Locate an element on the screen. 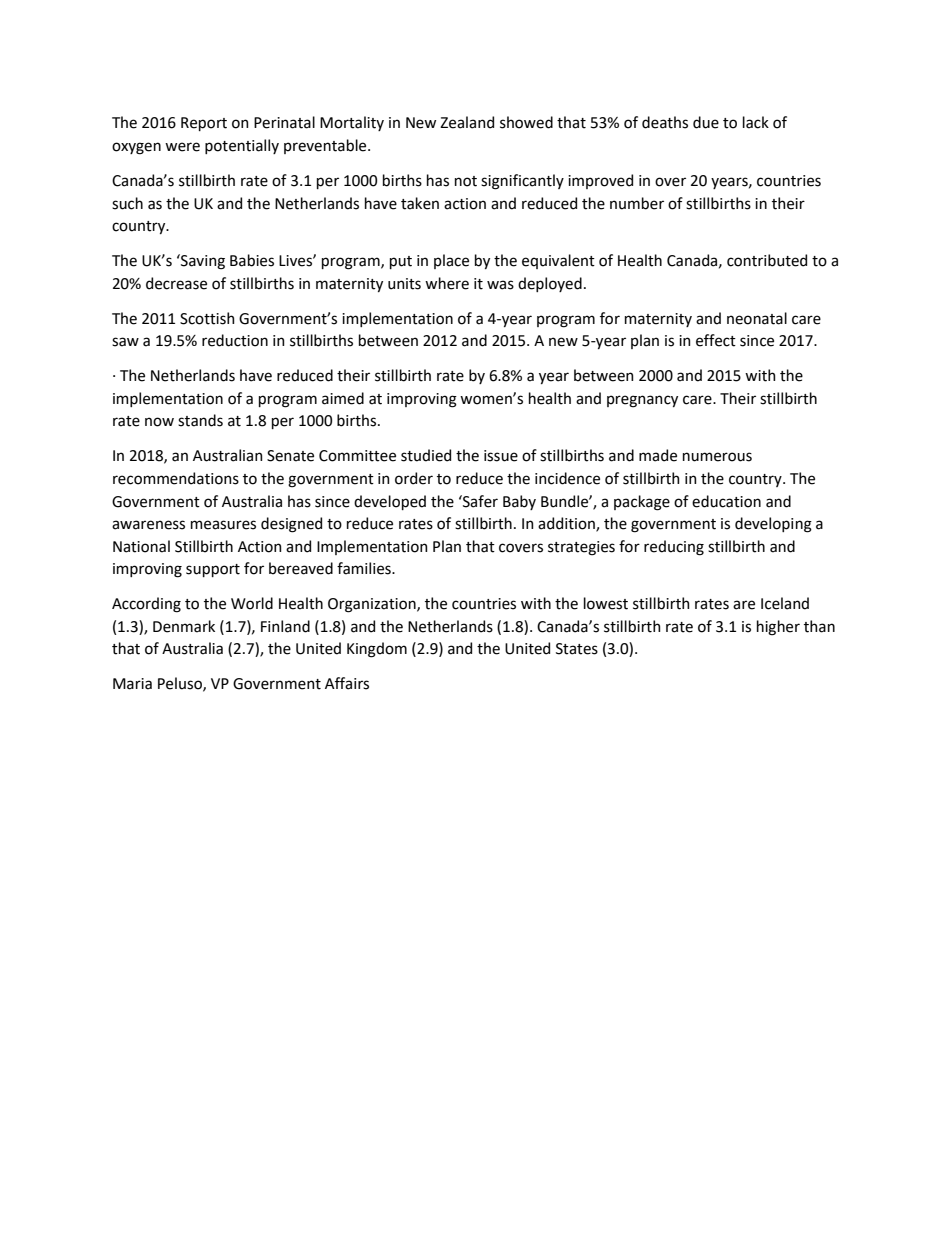  lack is located at coordinates (756, 122).
